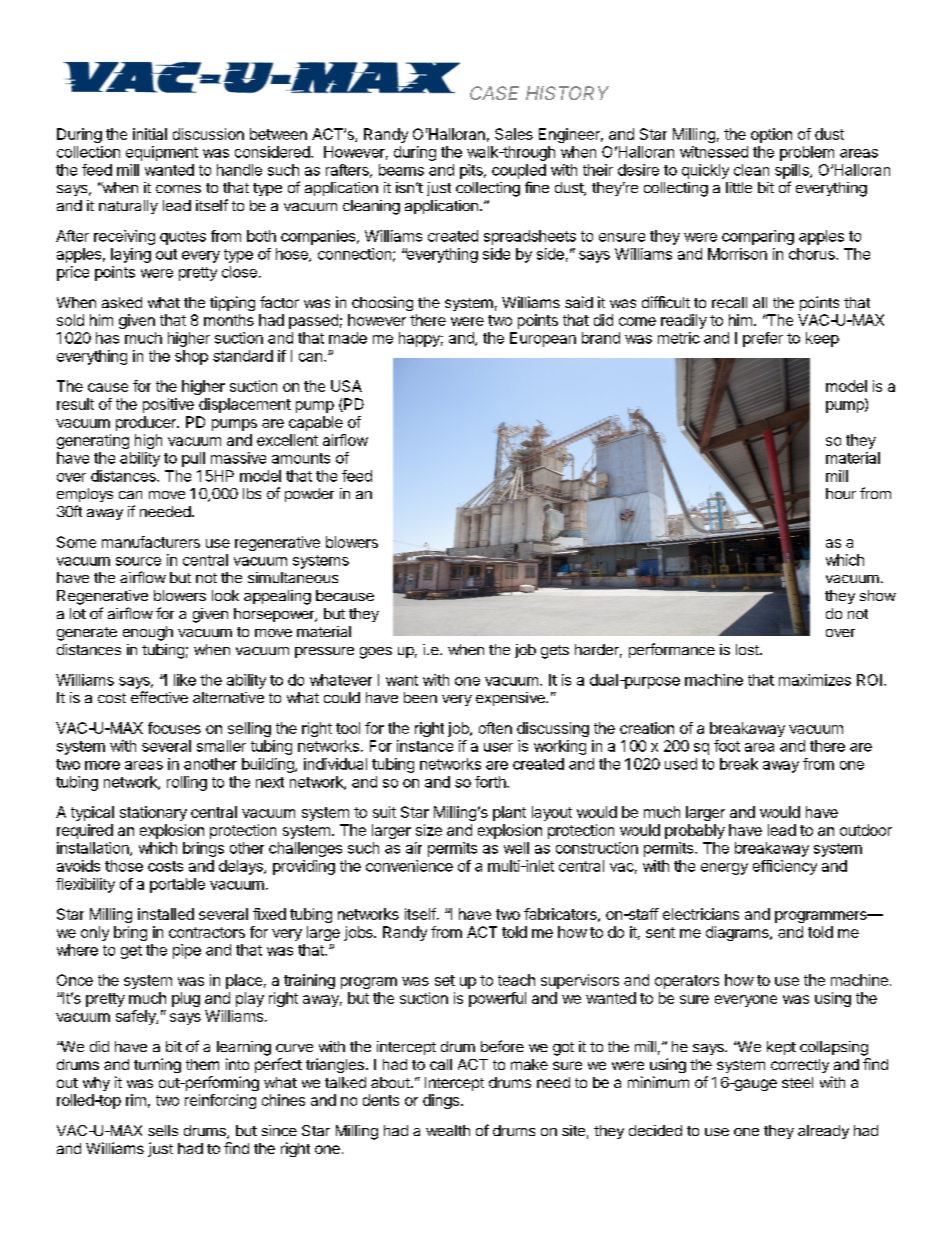 The image size is (952, 1233). What do you see at coordinates (136, 1100) in the screenshot?
I see `rim` at bounding box center [136, 1100].
